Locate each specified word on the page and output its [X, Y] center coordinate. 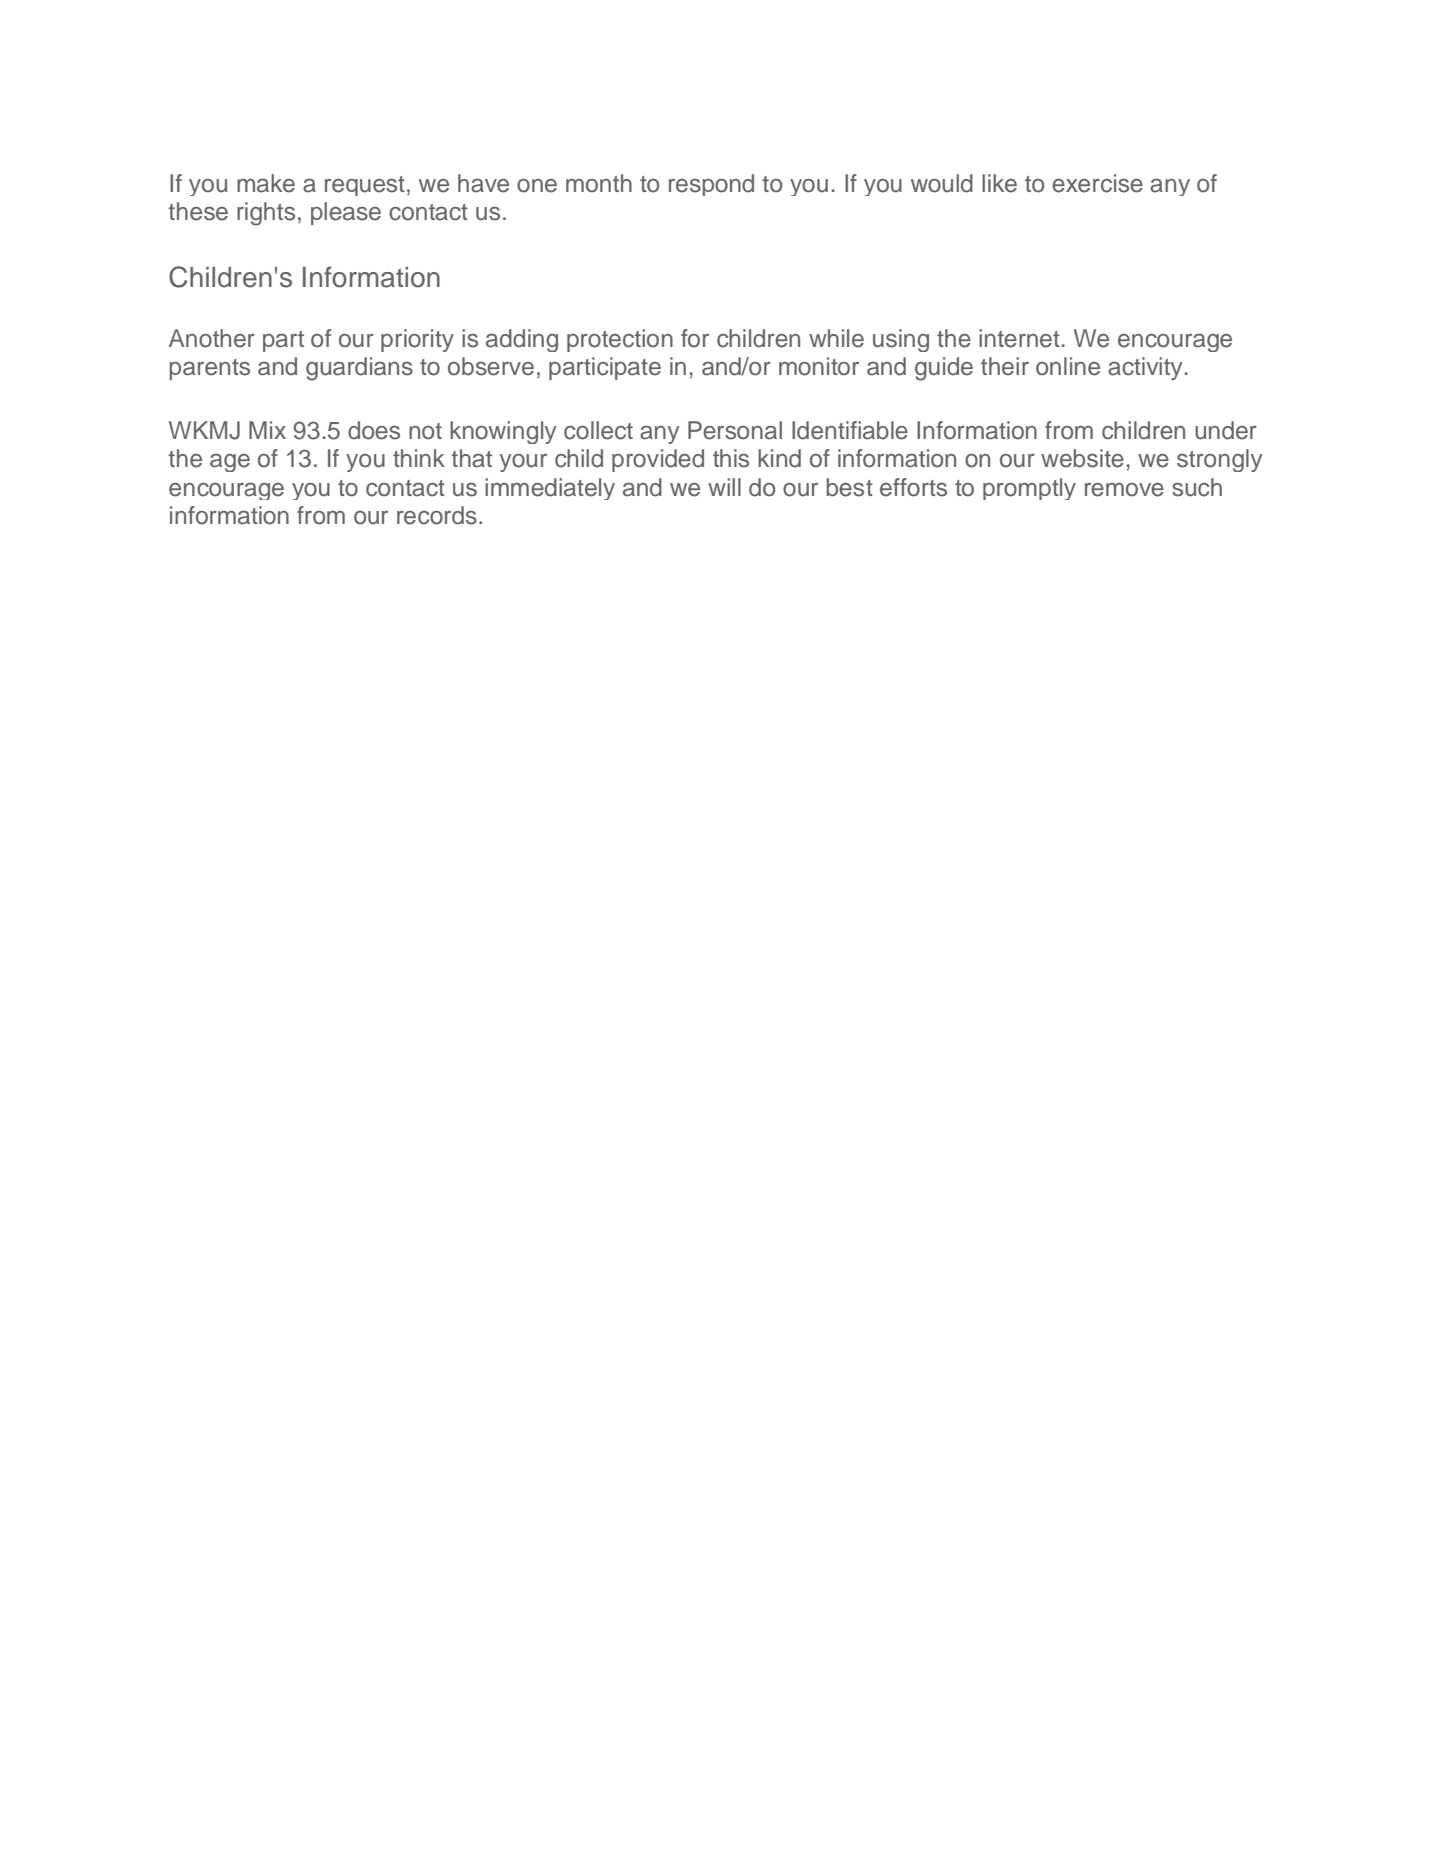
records [437, 515]
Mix [267, 430]
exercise [1097, 183]
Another [212, 338]
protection [620, 340]
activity [1145, 368]
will [724, 487]
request [365, 186]
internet [1019, 338]
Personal [735, 430]
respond [711, 185]
